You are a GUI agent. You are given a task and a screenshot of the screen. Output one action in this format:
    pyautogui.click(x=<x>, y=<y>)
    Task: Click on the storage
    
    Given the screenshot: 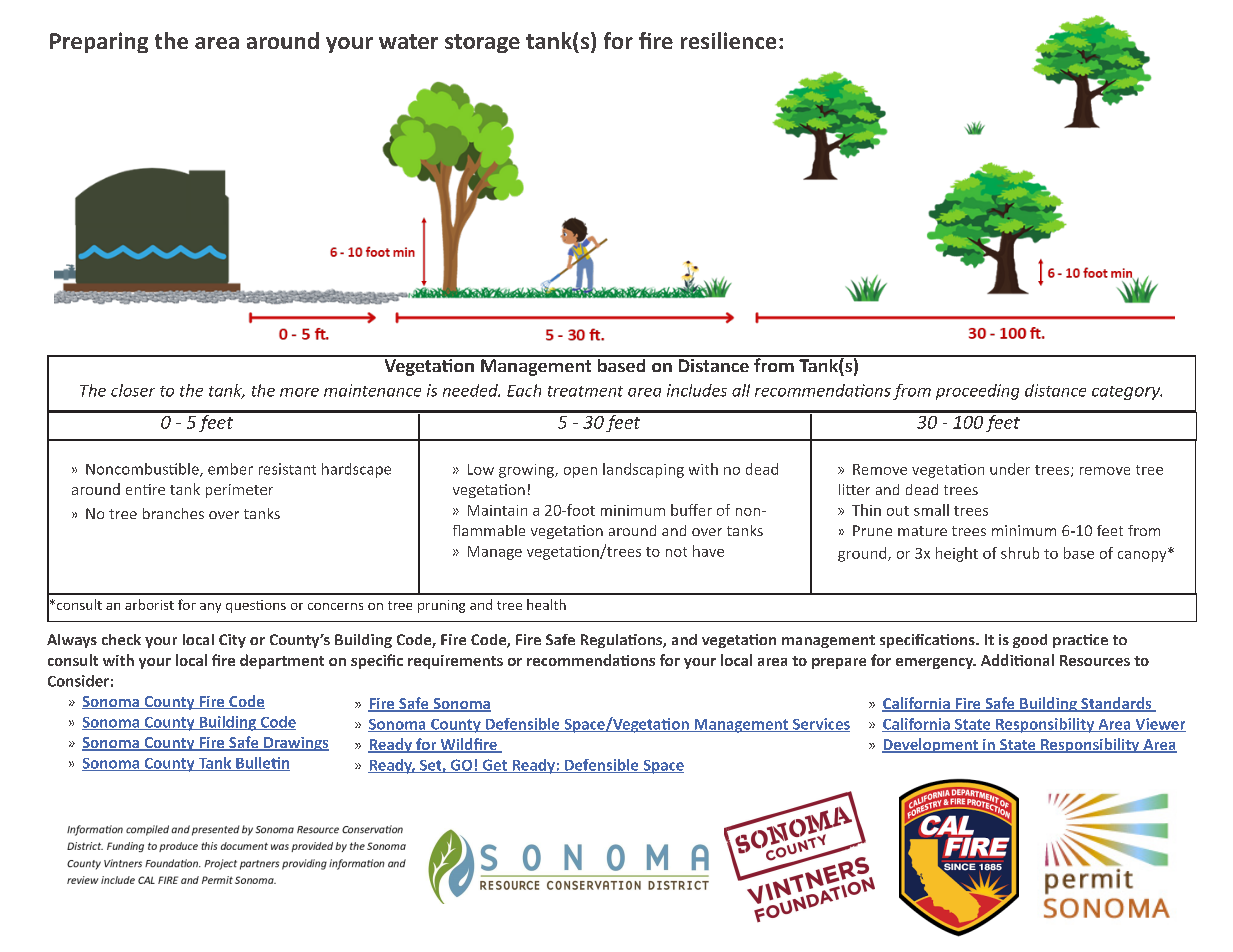 What is the action you would take?
    pyautogui.click(x=482, y=43)
